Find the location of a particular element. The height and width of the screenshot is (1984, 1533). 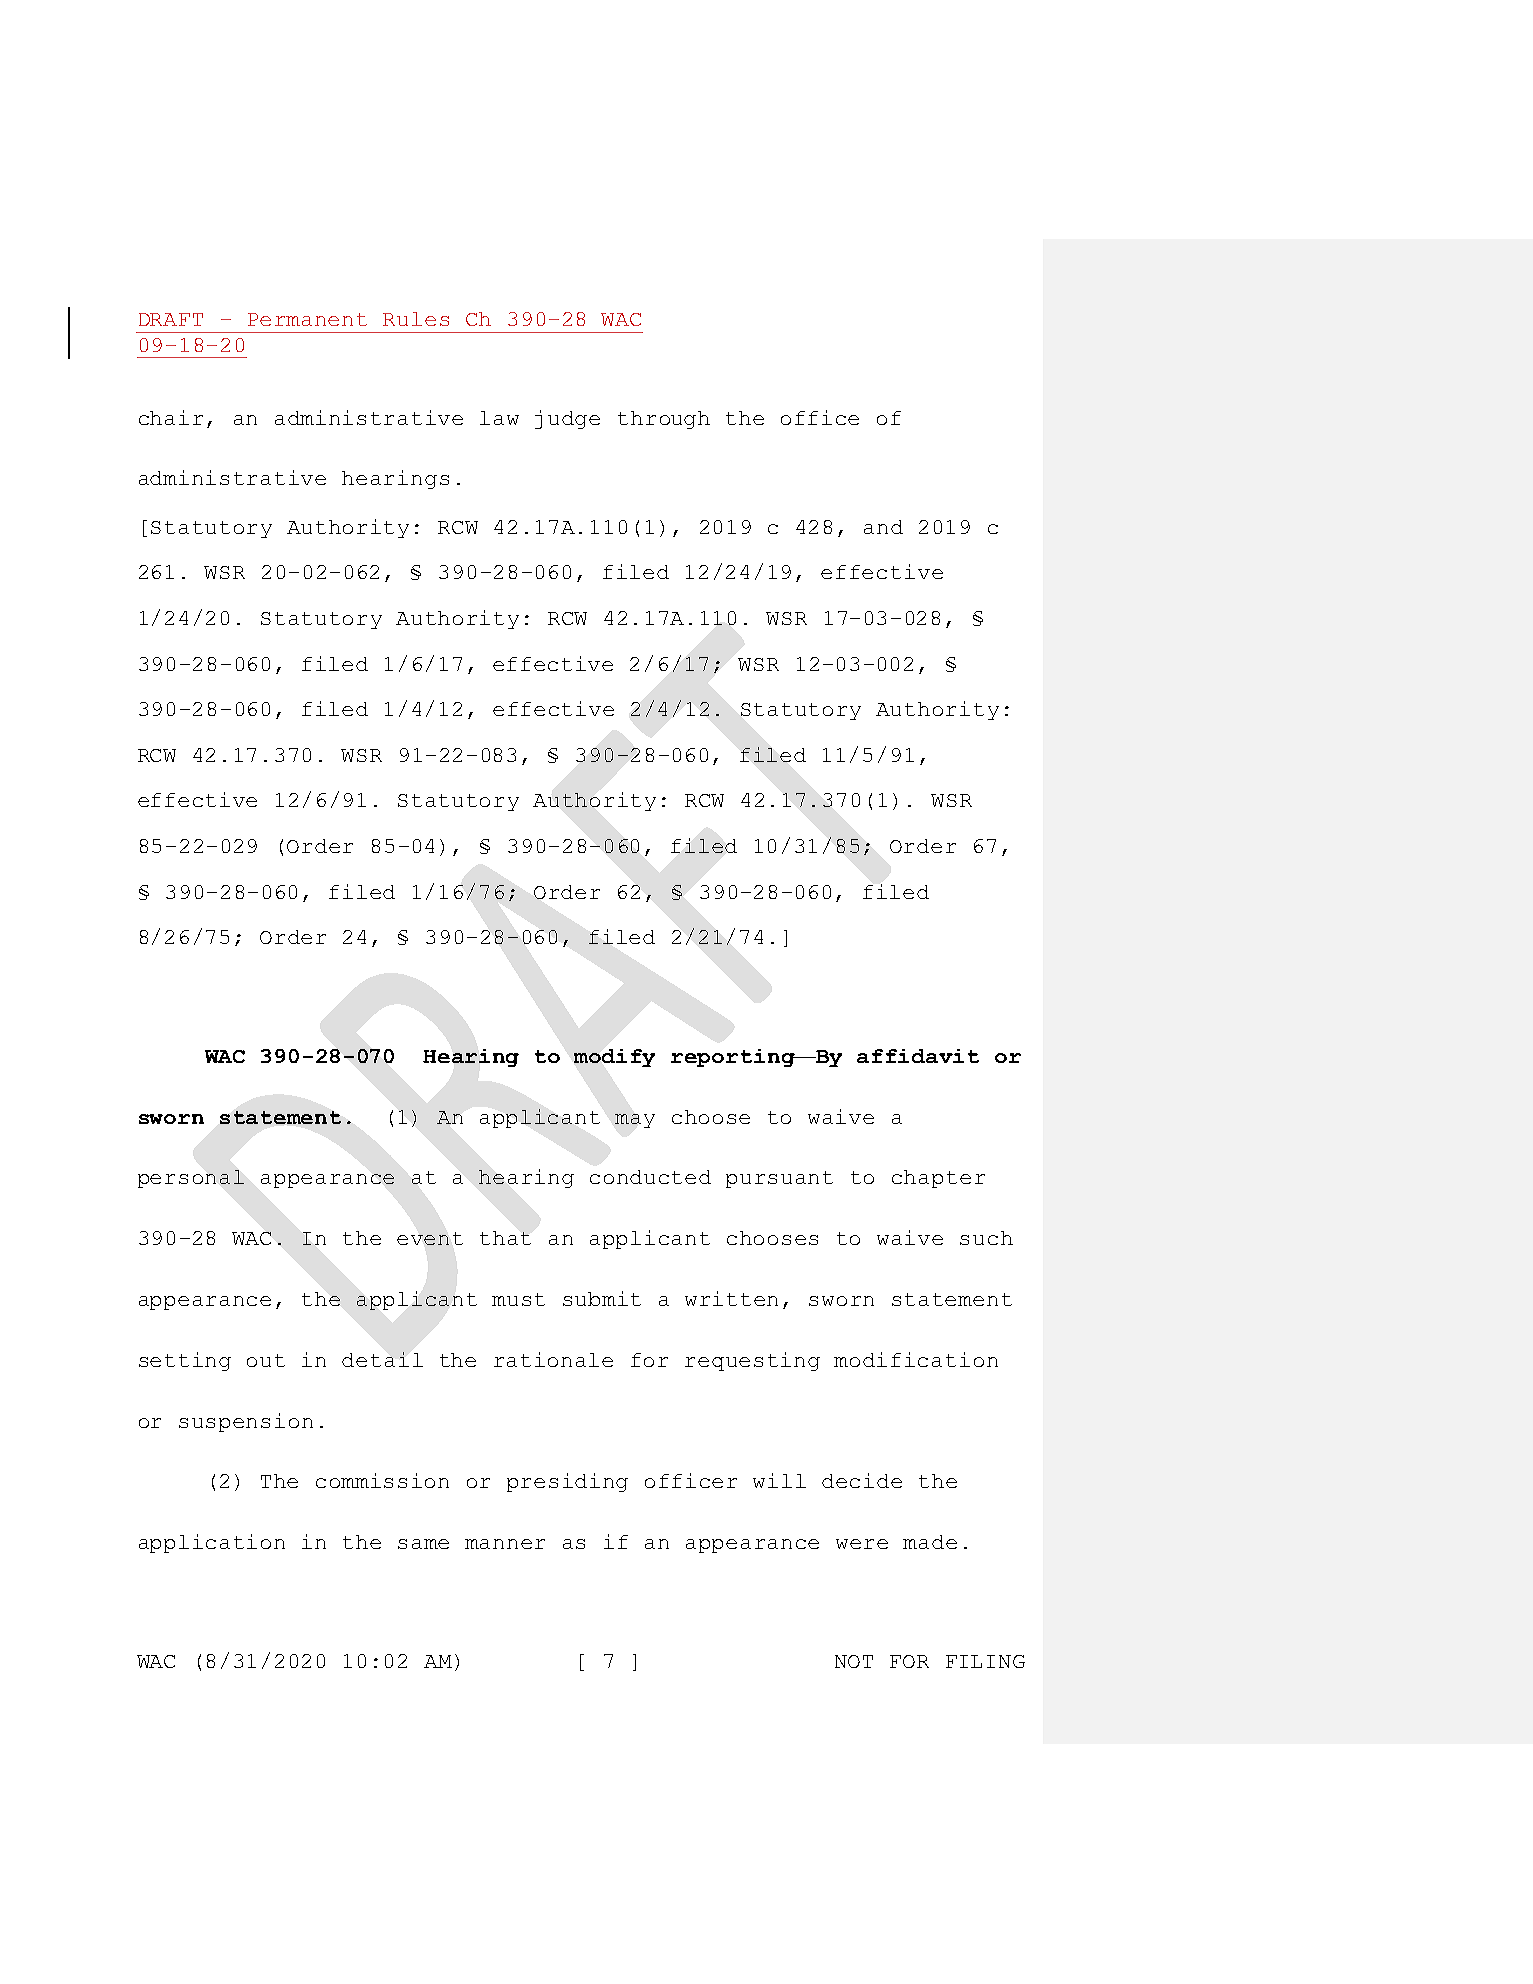

judge is located at coordinates (567, 419).
